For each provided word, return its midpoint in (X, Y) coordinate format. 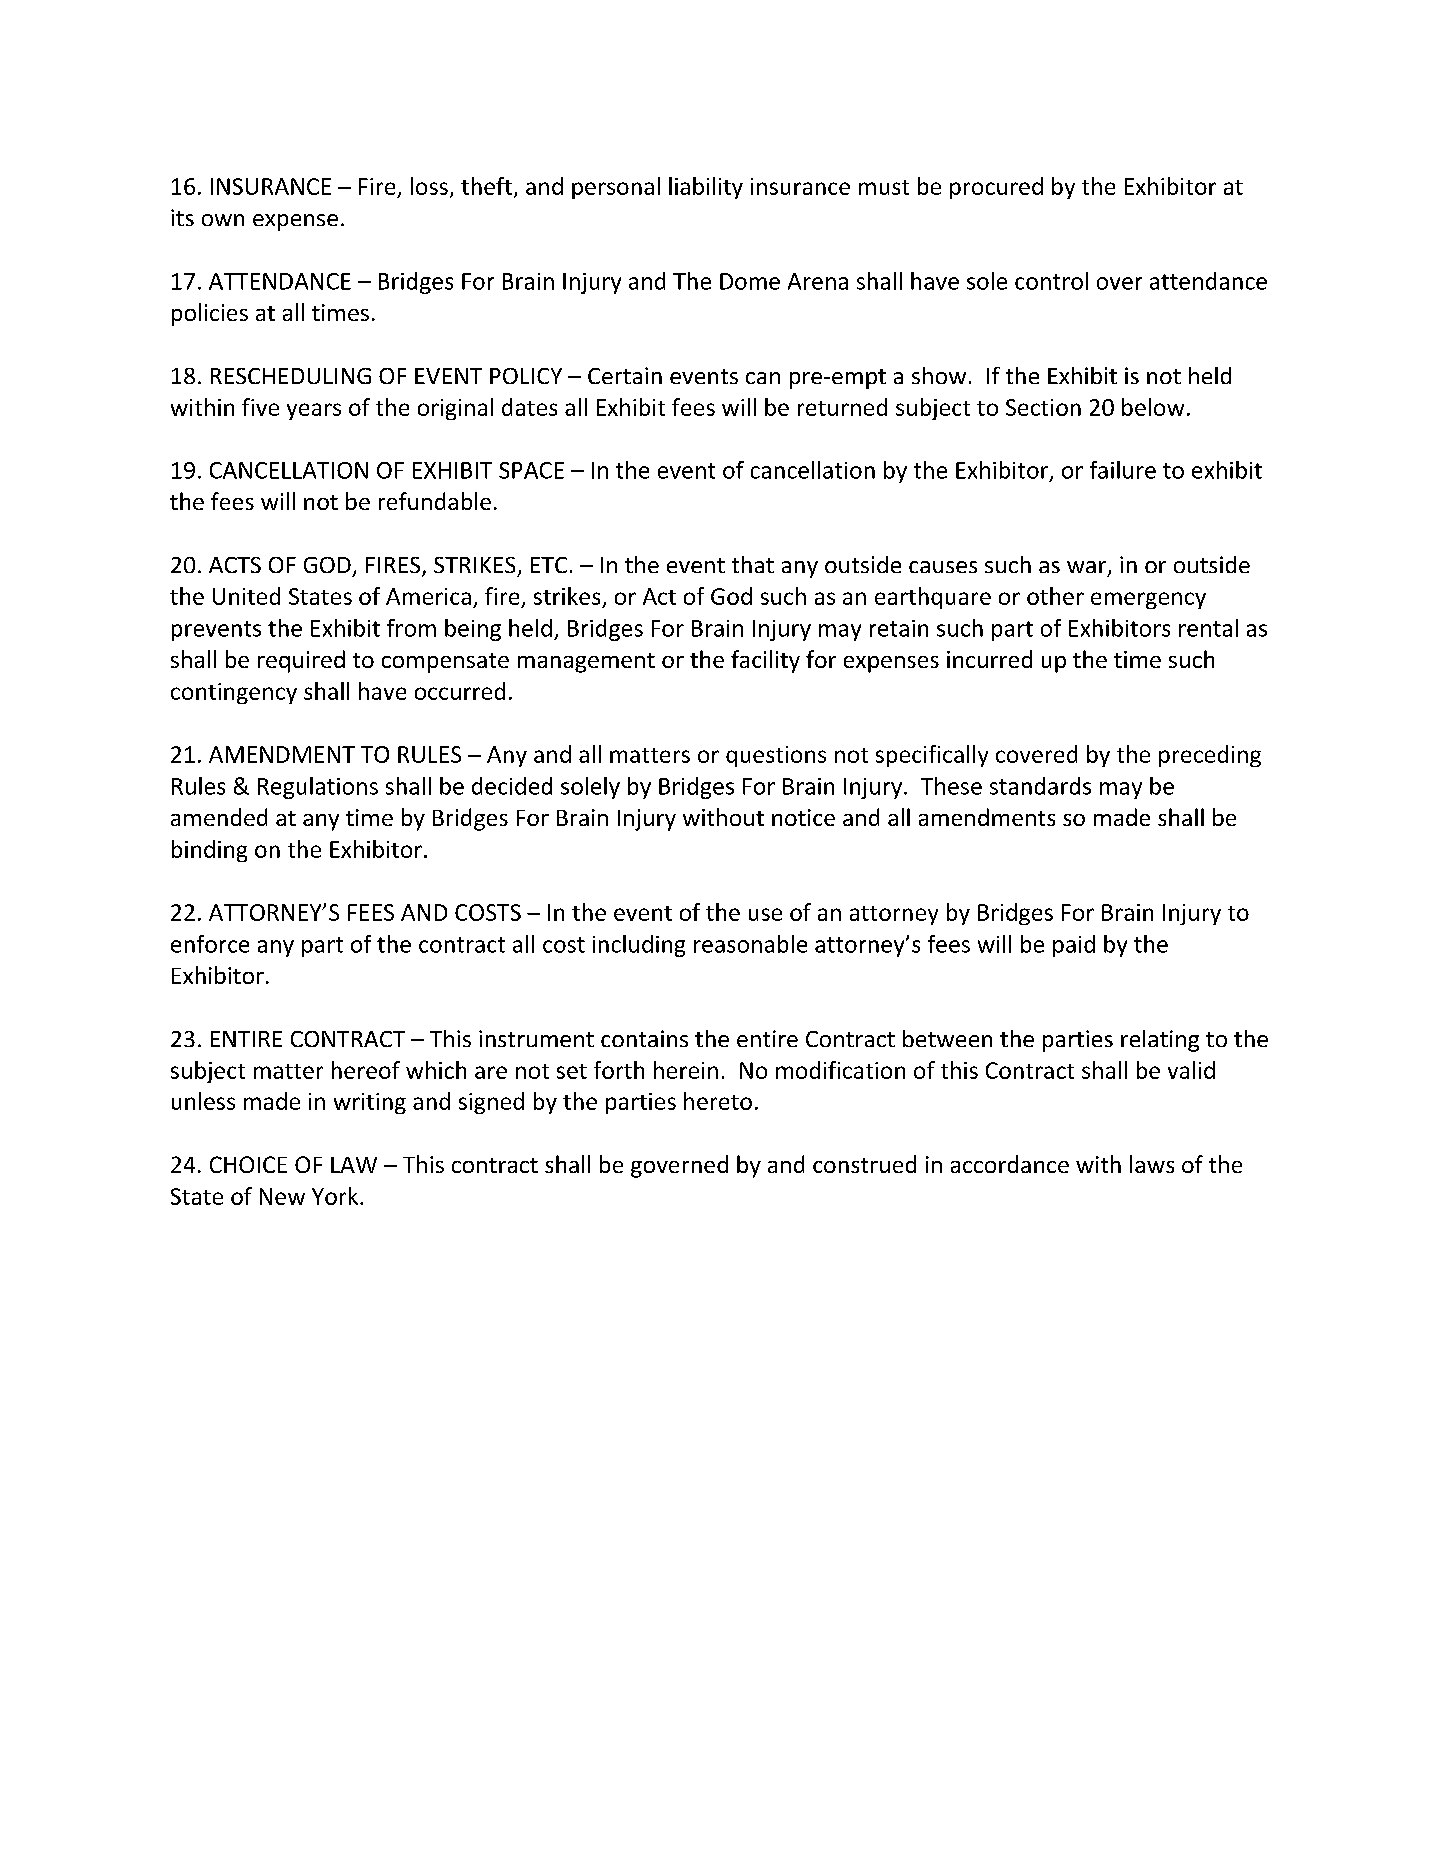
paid (1074, 946)
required (301, 661)
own (223, 220)
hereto (718, 1101)
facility (765, 661)
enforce (210, 944)
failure (1123, 470)
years (314, 411)
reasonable (750, 944)
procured (996, 188)
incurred (989, 659)
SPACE (531, 470)
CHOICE (248, 1164)
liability (706, 188)
